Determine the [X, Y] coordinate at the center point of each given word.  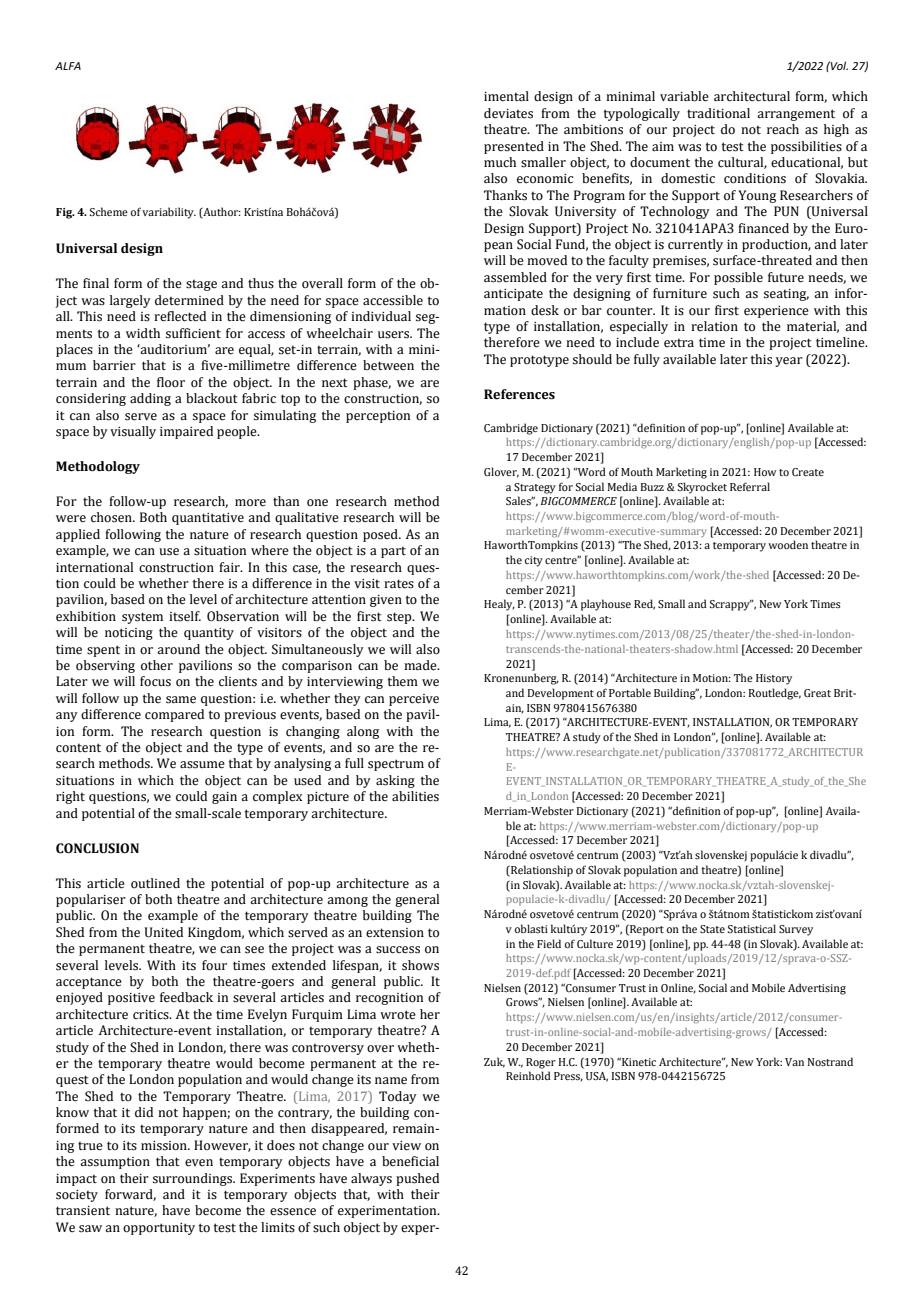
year [789, 362]
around [178, 649]
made [421, 665]
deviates [508, 113]
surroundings [194, 1179]
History [774, 679]
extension [395, 933]
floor [171, 382]
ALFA [68, 66]
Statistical [752, 928]
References [519, 394]
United [164, 932]
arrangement [796, 115]
